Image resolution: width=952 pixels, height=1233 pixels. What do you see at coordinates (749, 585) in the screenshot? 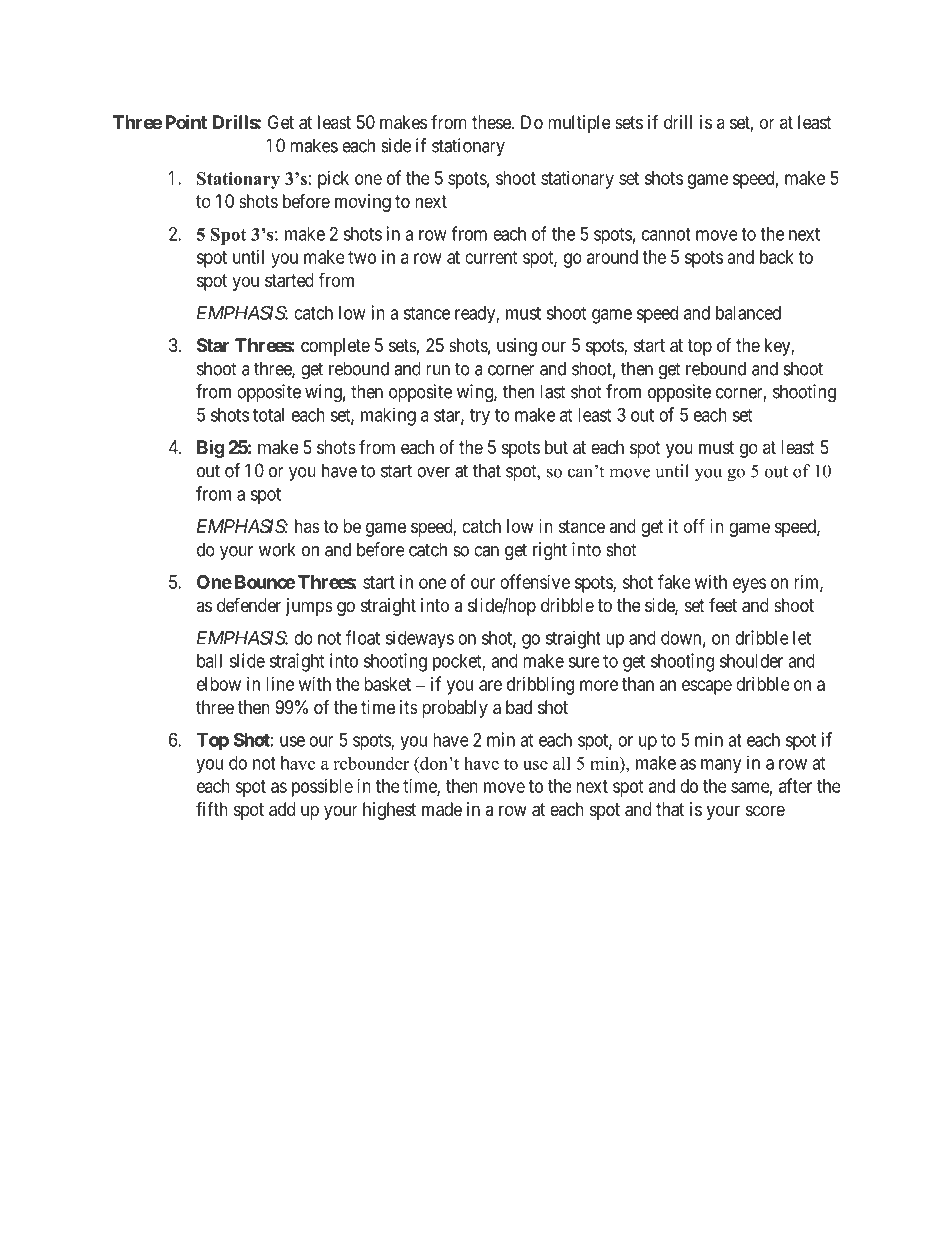
I see `eyes` at bounding box center [749, 585].
